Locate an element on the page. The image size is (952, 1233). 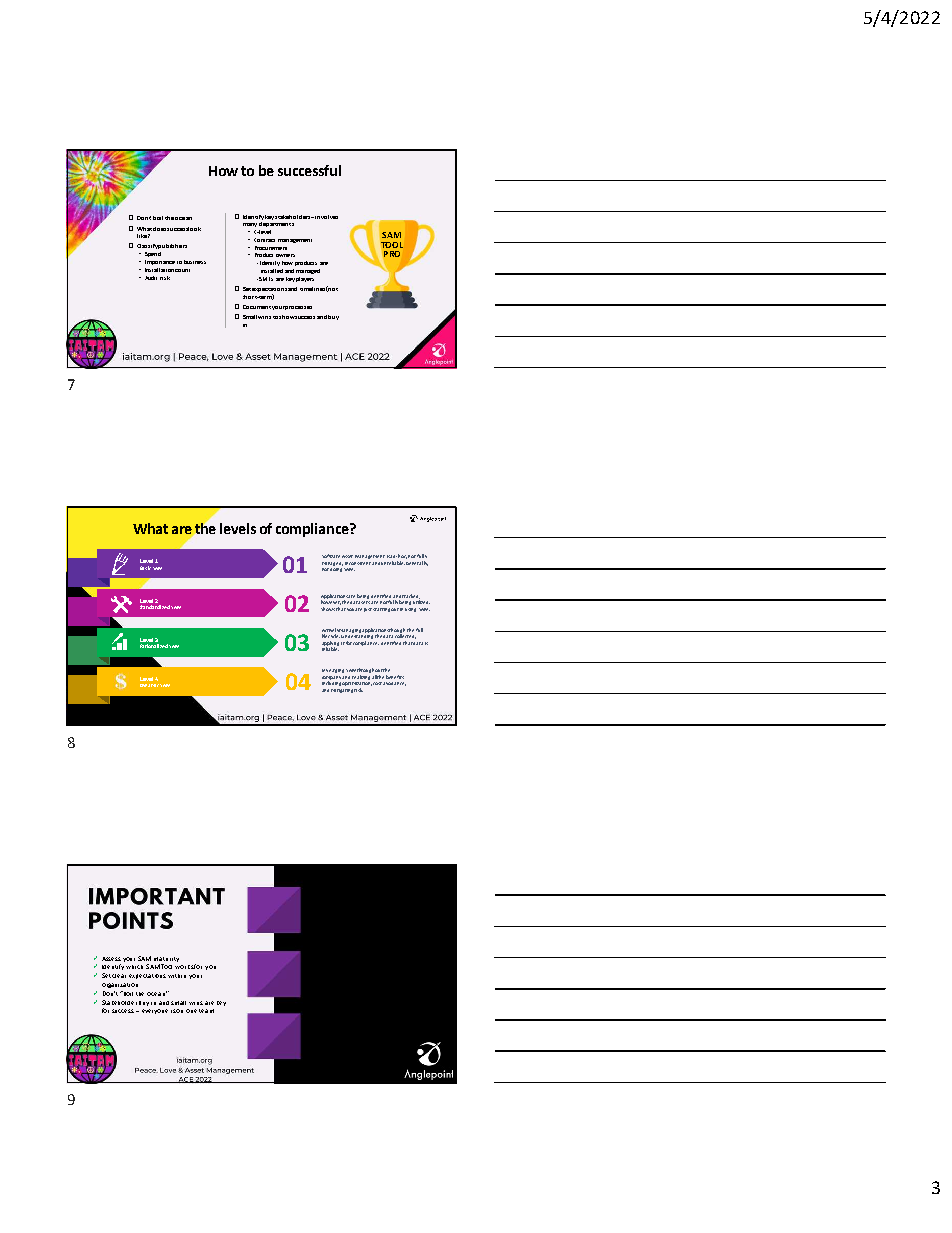
inconsistent is located at coordinates (359, 563).
